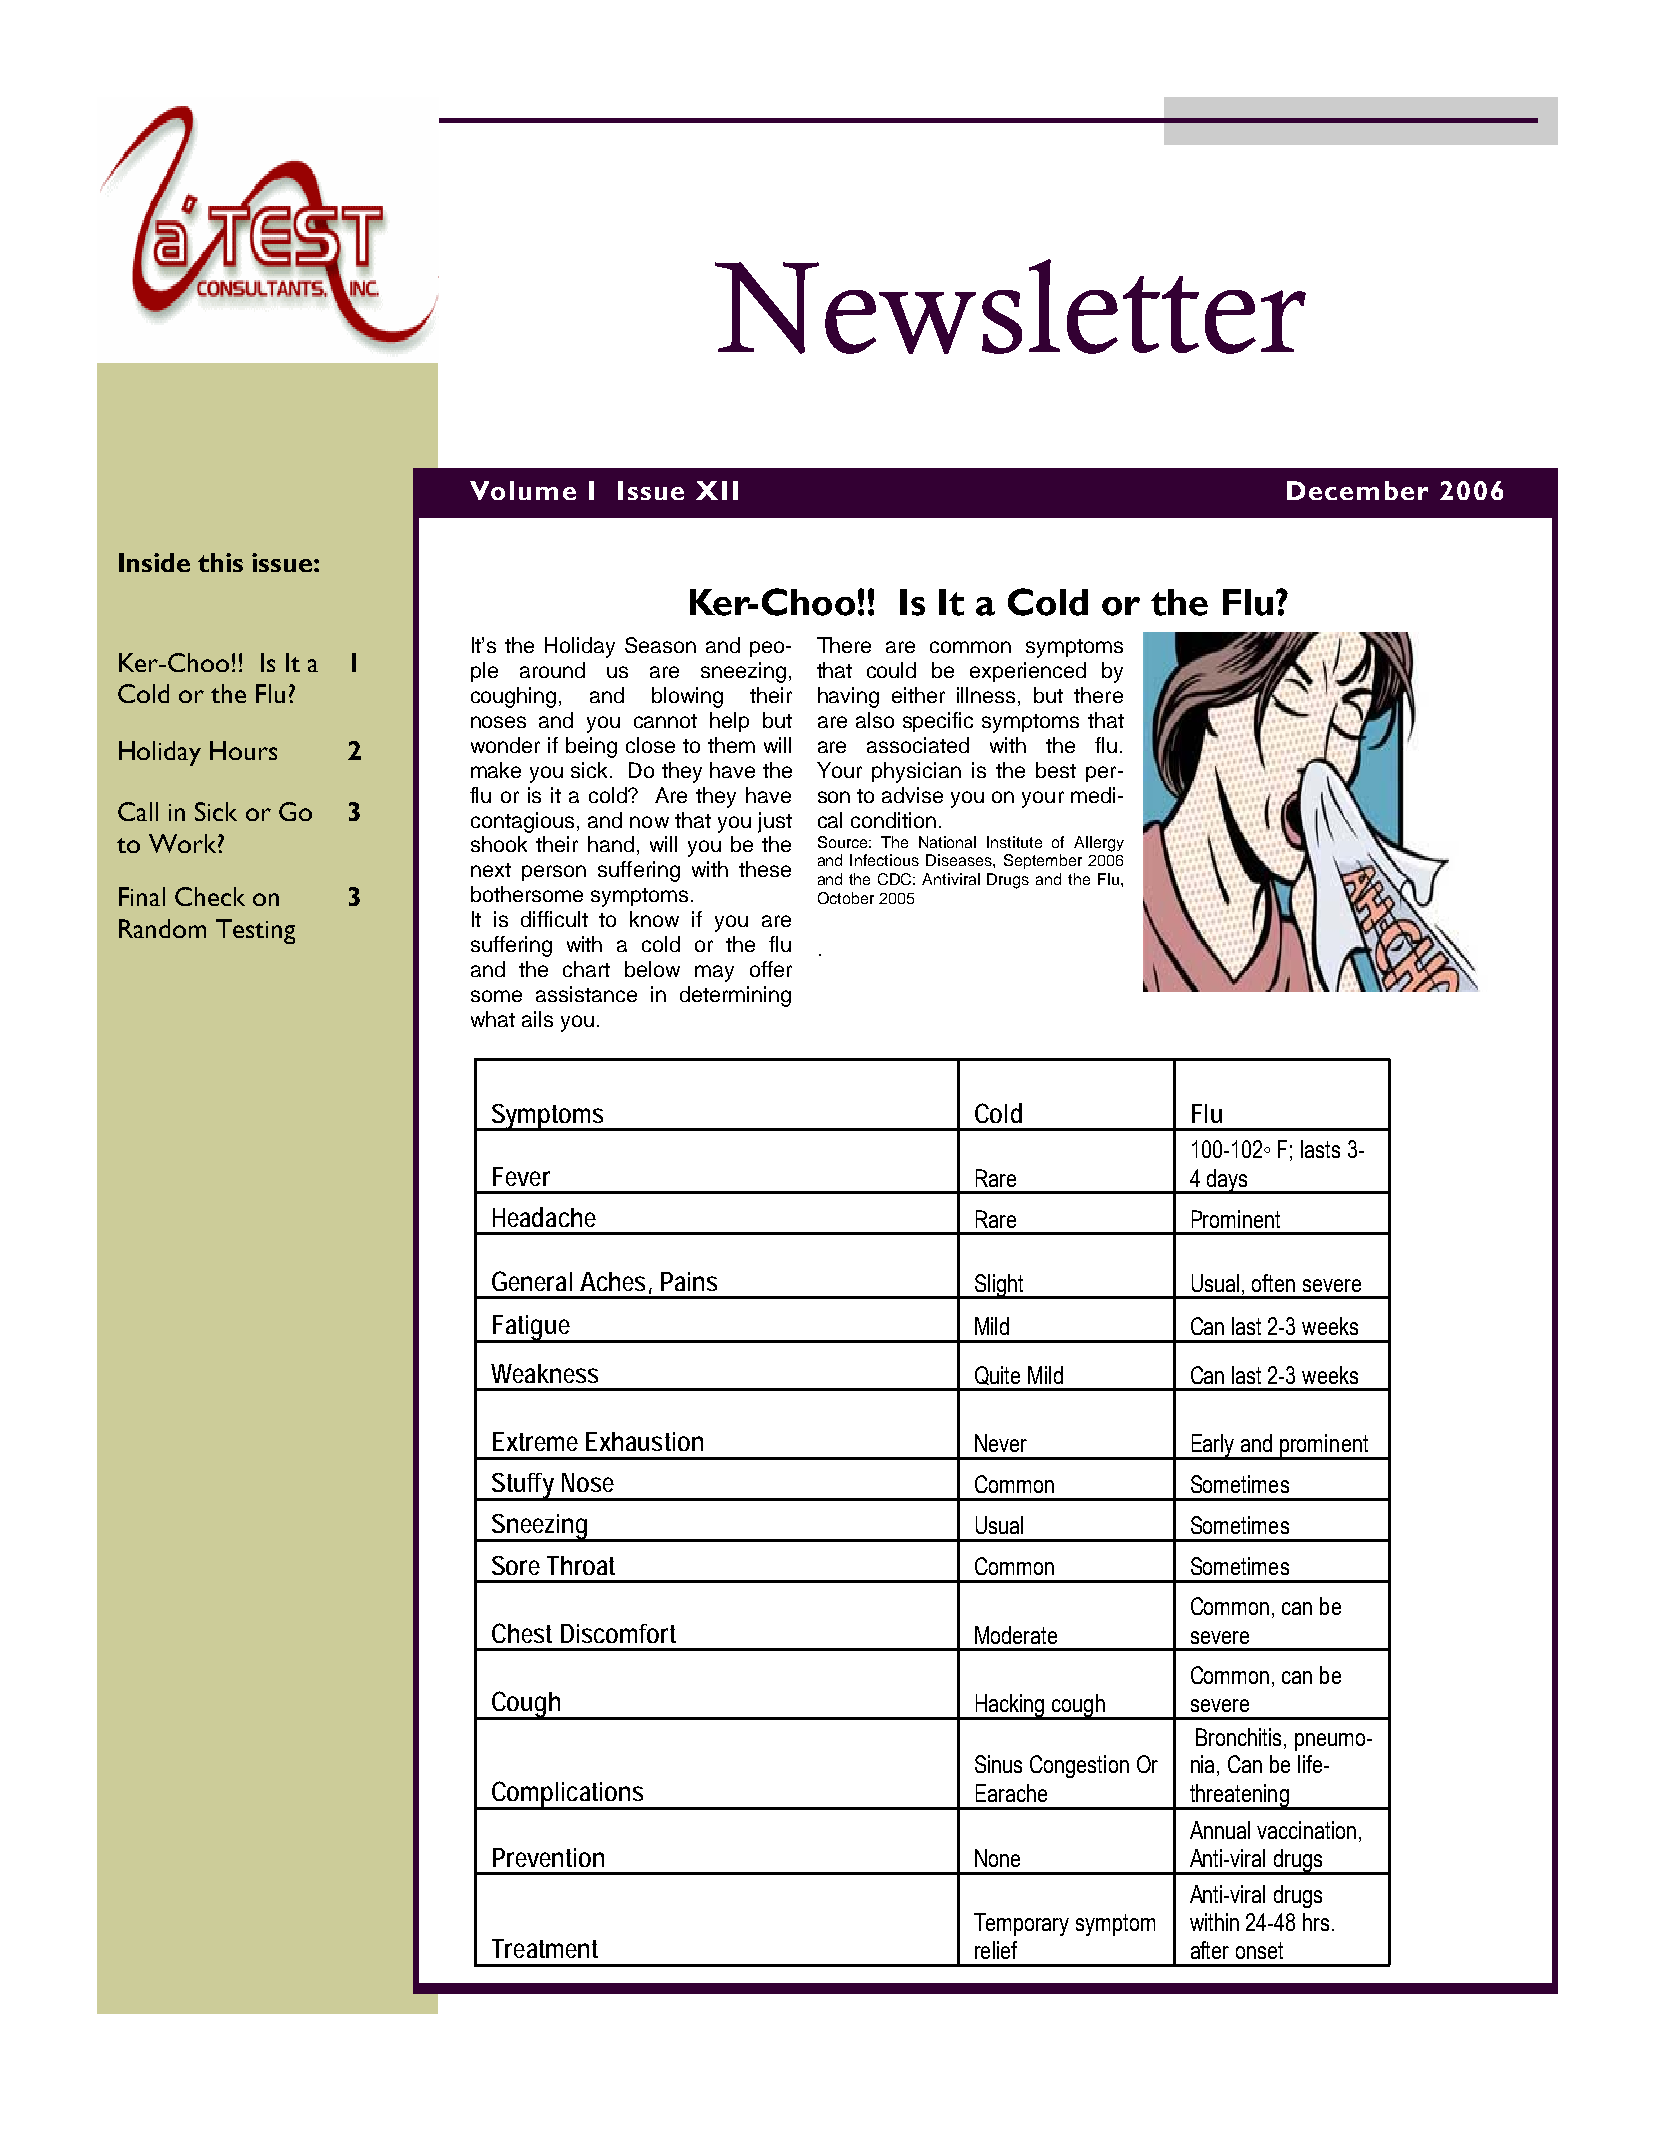 Image resolution: width=1655 pixels, height=2142 pixels. I want to click on Early, so click(1213, 1446).
